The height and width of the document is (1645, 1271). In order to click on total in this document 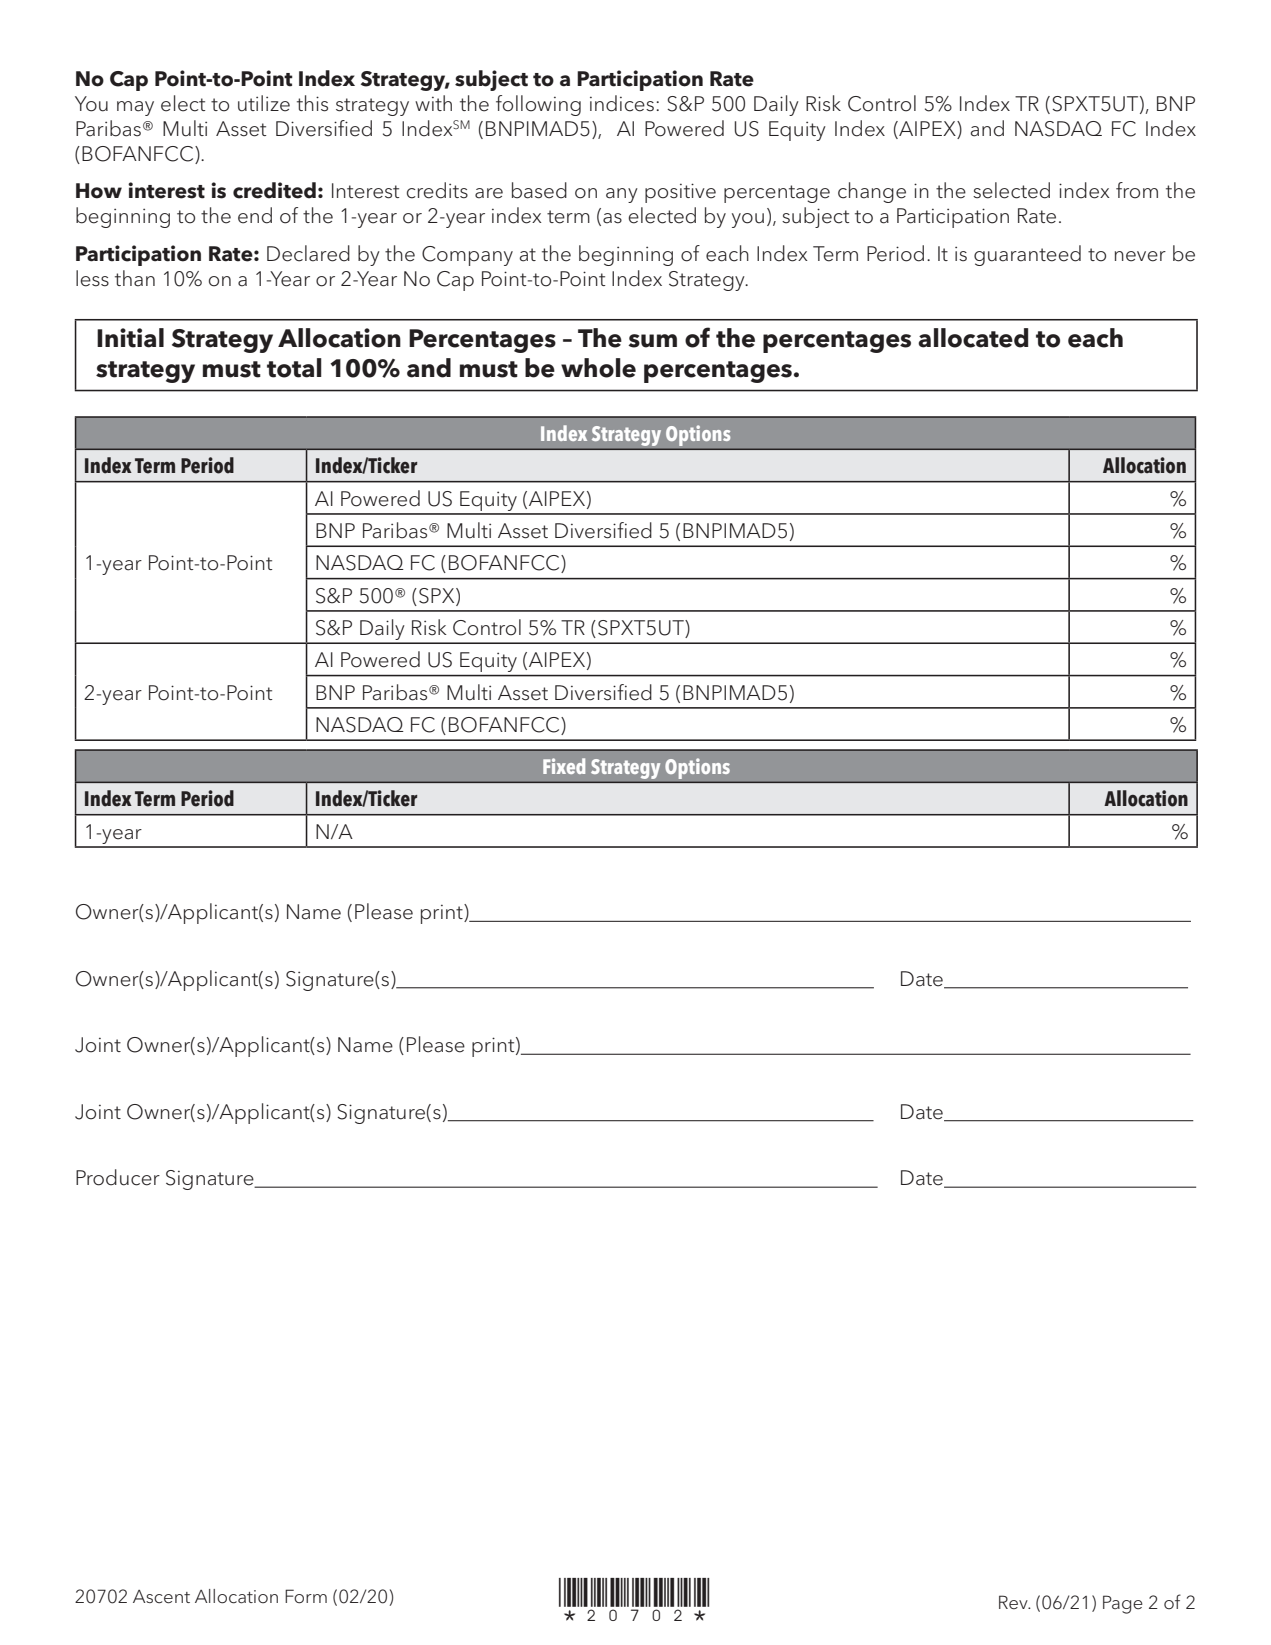, I will do `click(294, 368)`.
